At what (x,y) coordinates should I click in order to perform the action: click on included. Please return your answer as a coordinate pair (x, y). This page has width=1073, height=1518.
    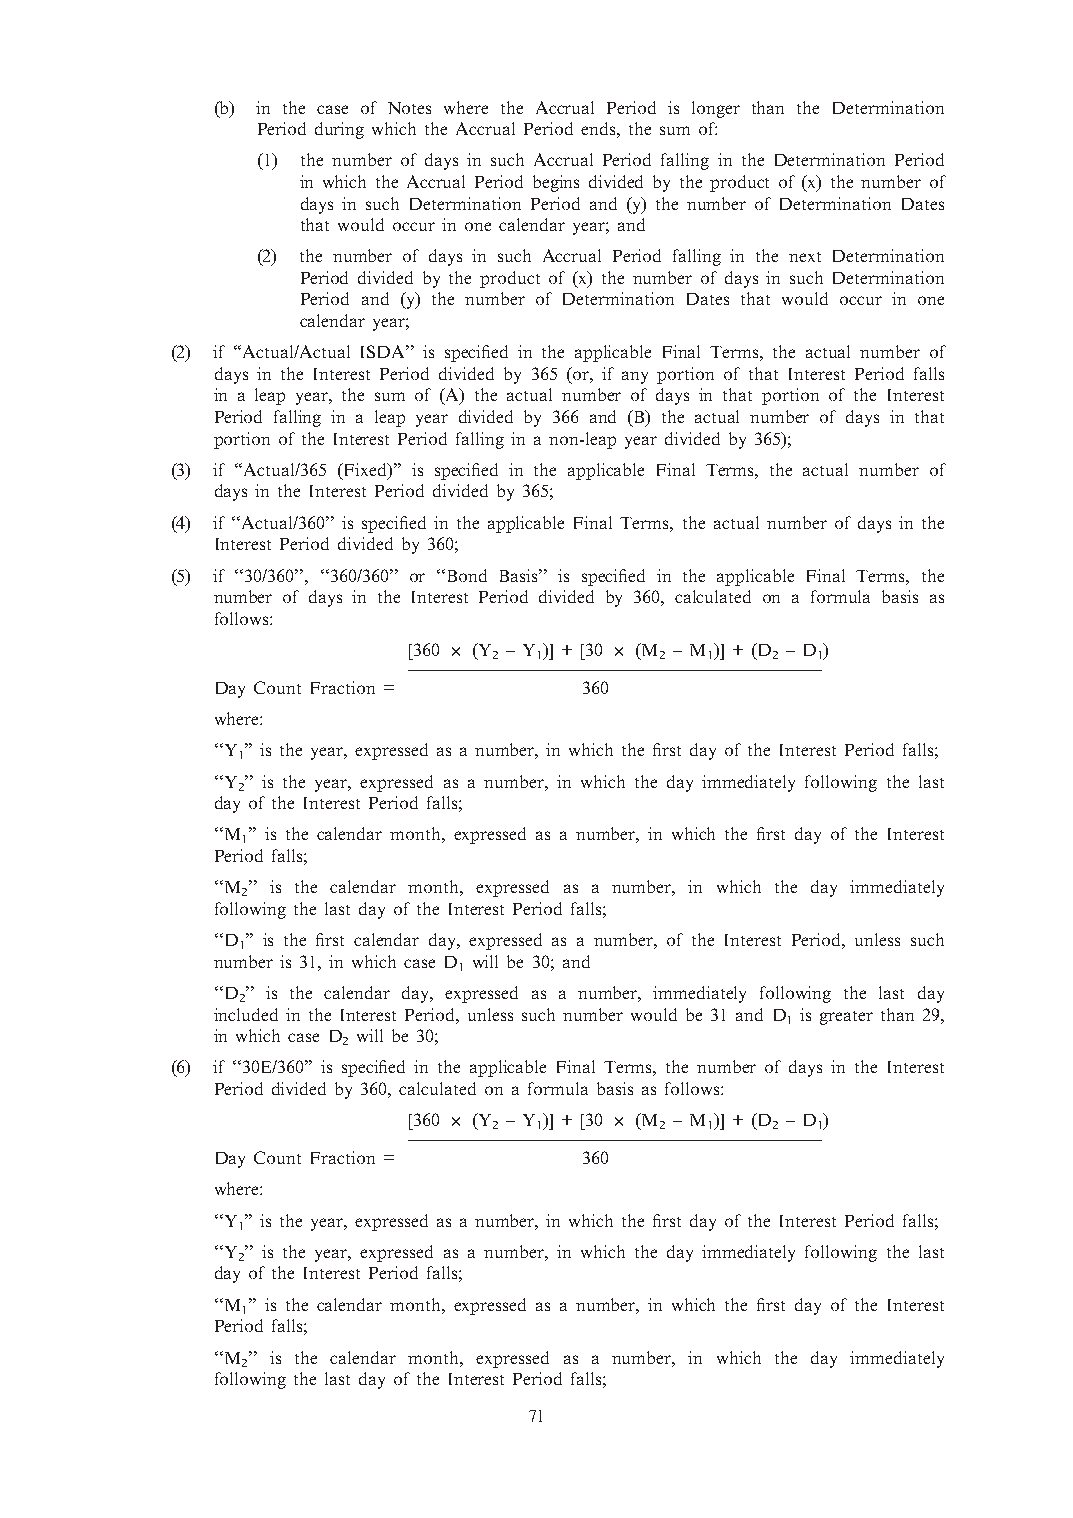
    Looking at the image, I should click on (246, 1014).
